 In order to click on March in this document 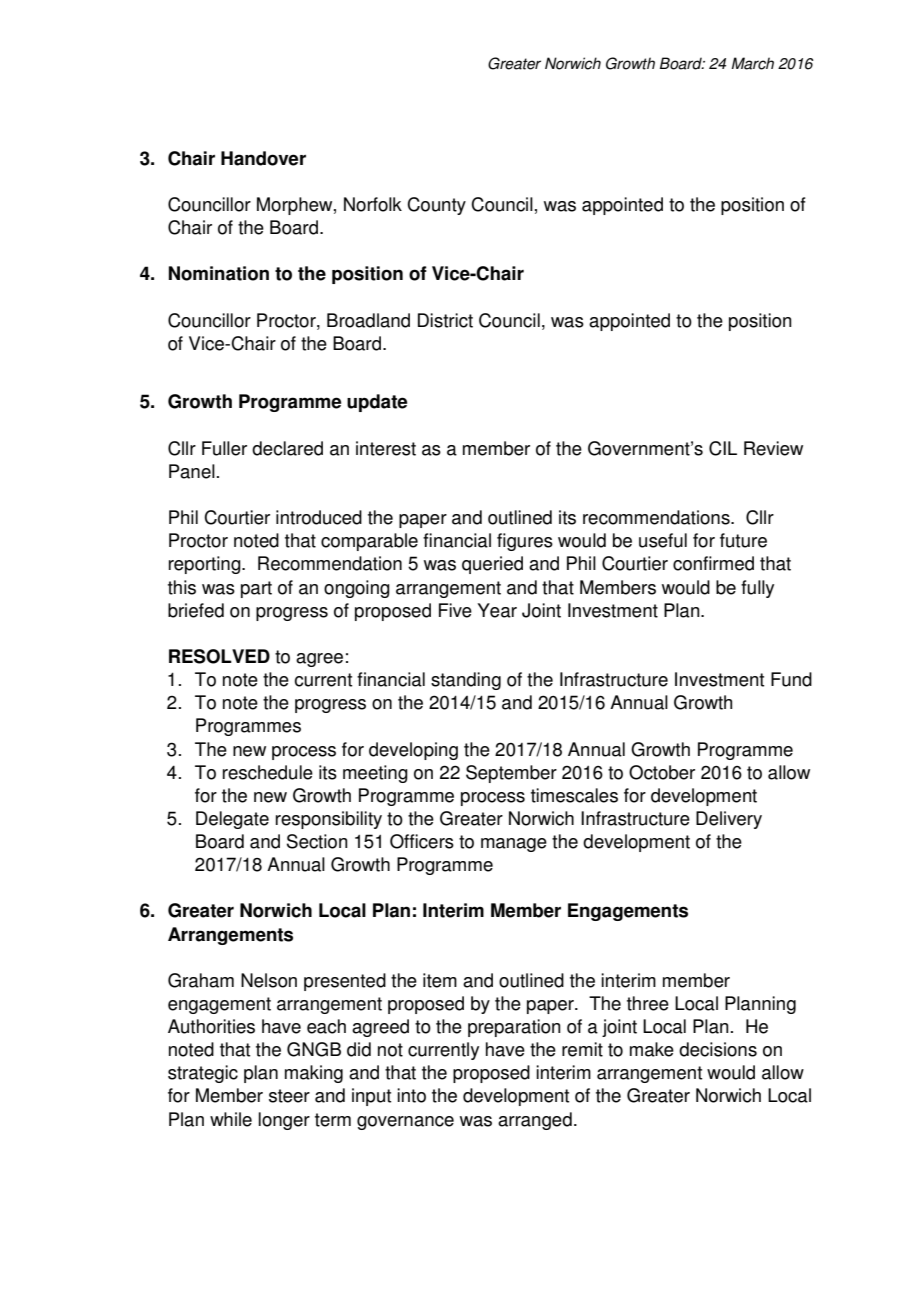, I will do `click(752, 63)`.
